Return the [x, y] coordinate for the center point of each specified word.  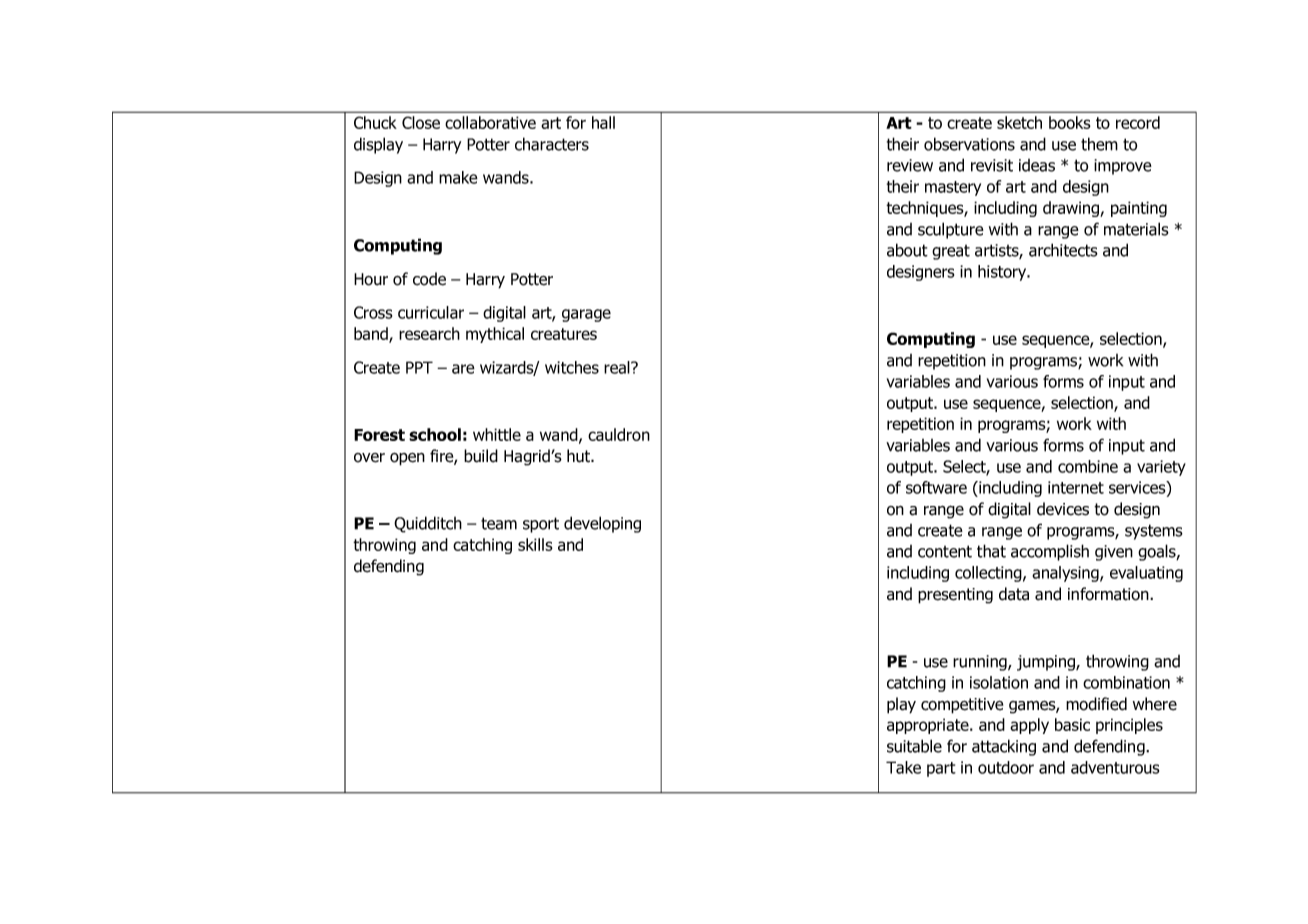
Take [903, 767]
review [910, 165]
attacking [1004, 747]
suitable [914, 746]
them [1099, 144]
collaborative [490, 122]
